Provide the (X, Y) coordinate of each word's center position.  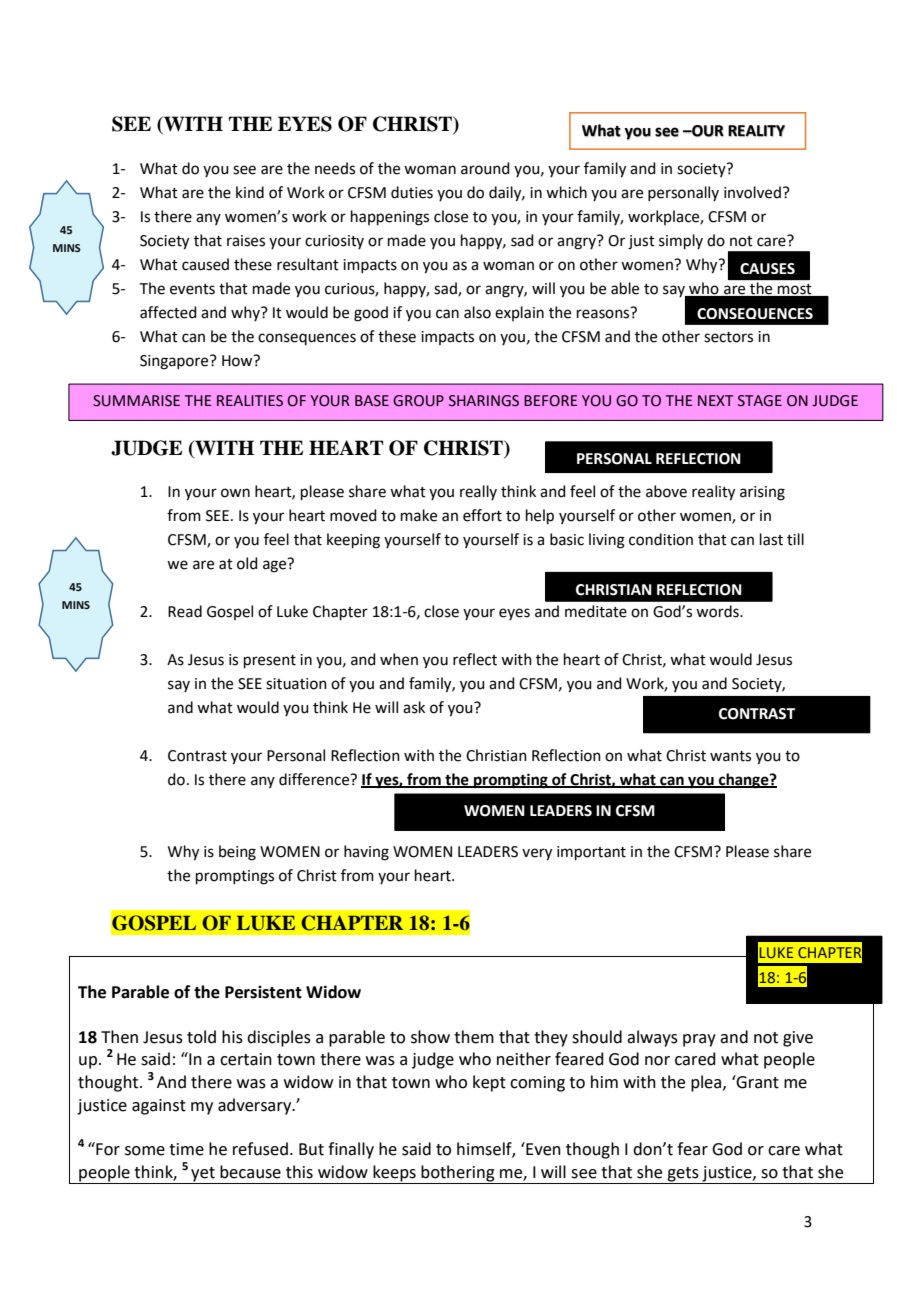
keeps (394, 1174)
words (718, 611)
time (186, 1149)
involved (752, 192)
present (270, 661)
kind (250, 192)
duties (412, 192)
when (399, 659)
